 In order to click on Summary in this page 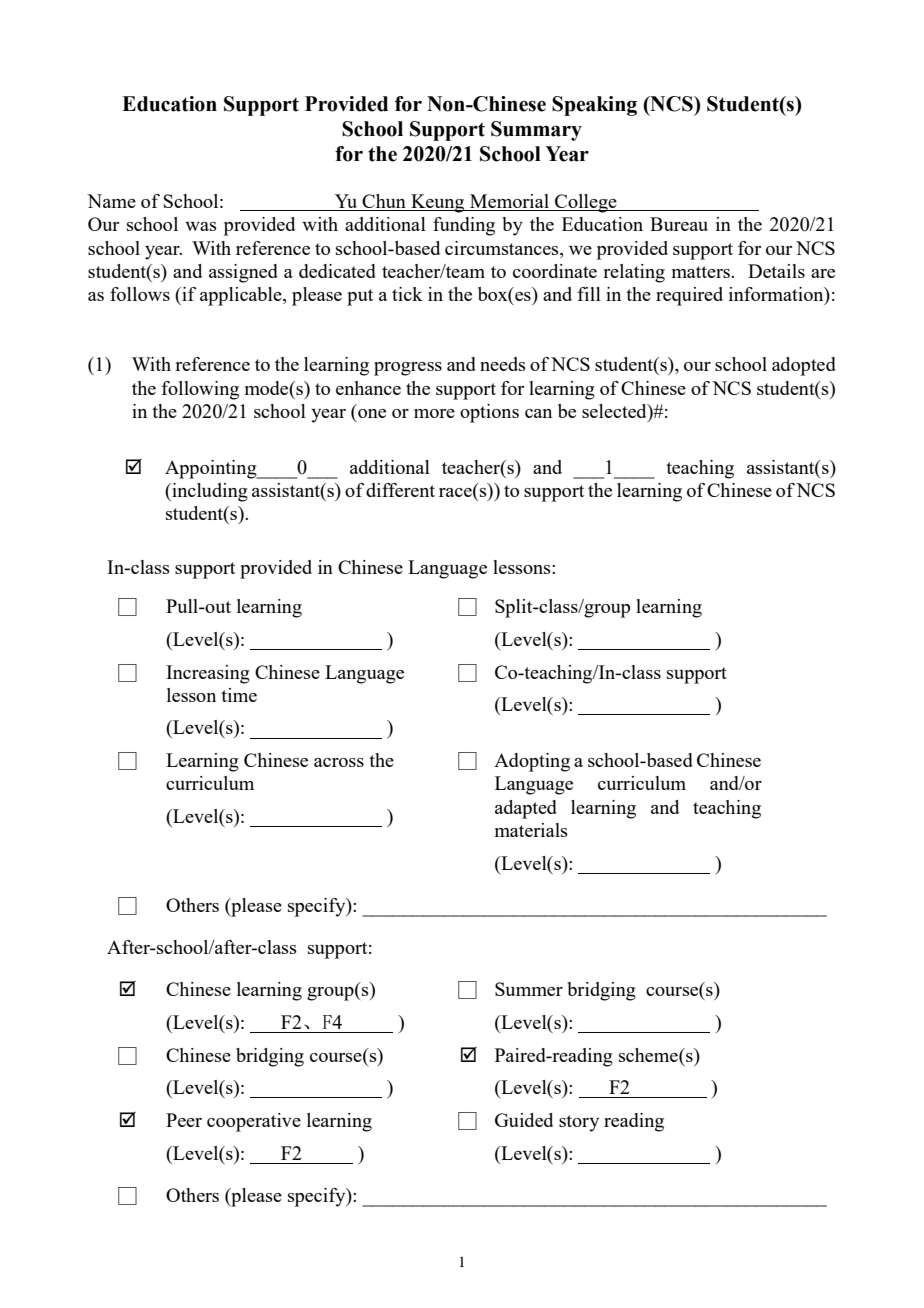, I will do `click(536, 131)`.
